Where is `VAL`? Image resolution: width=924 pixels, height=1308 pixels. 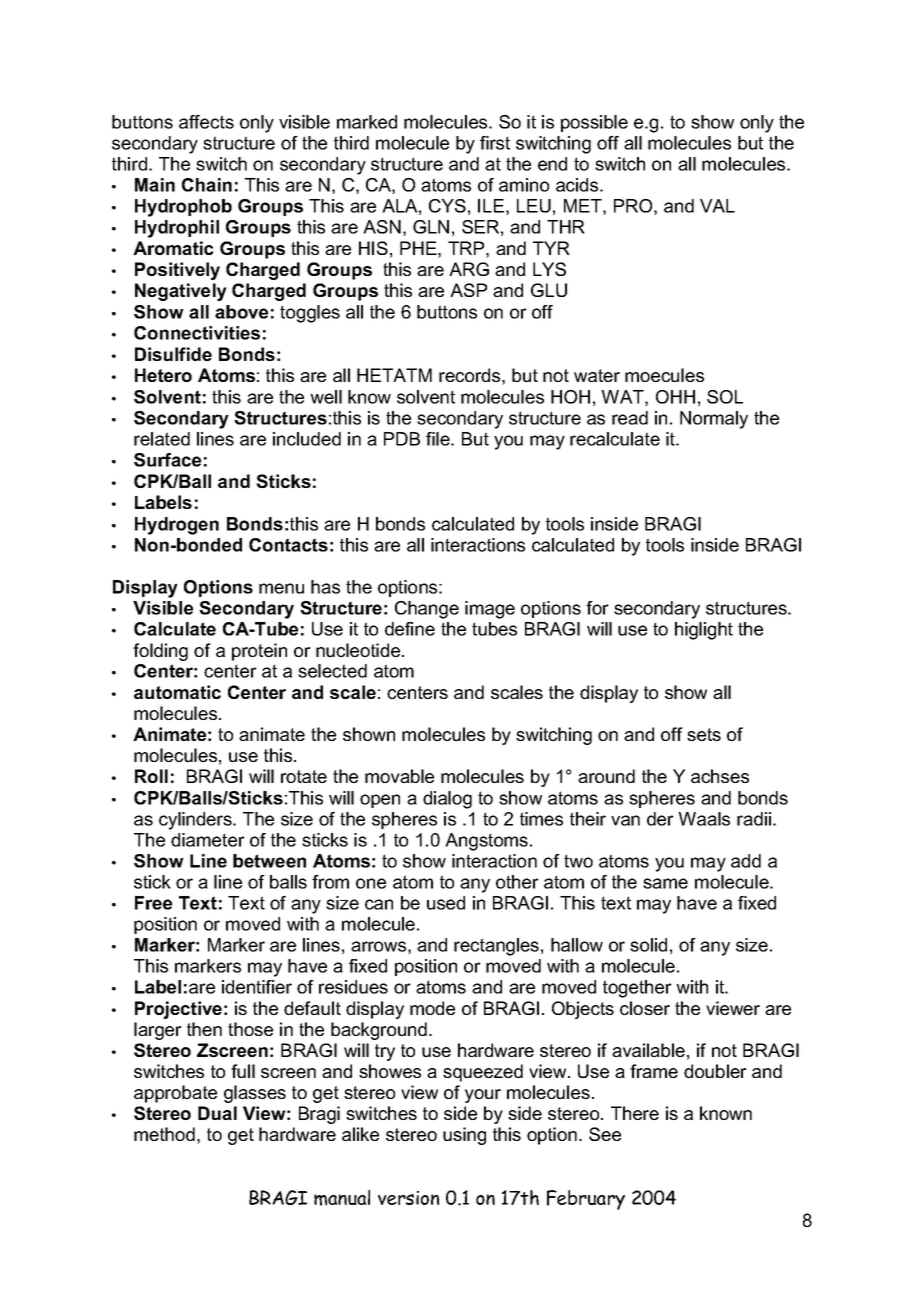
VAL is located at coordinates (717, 206).
